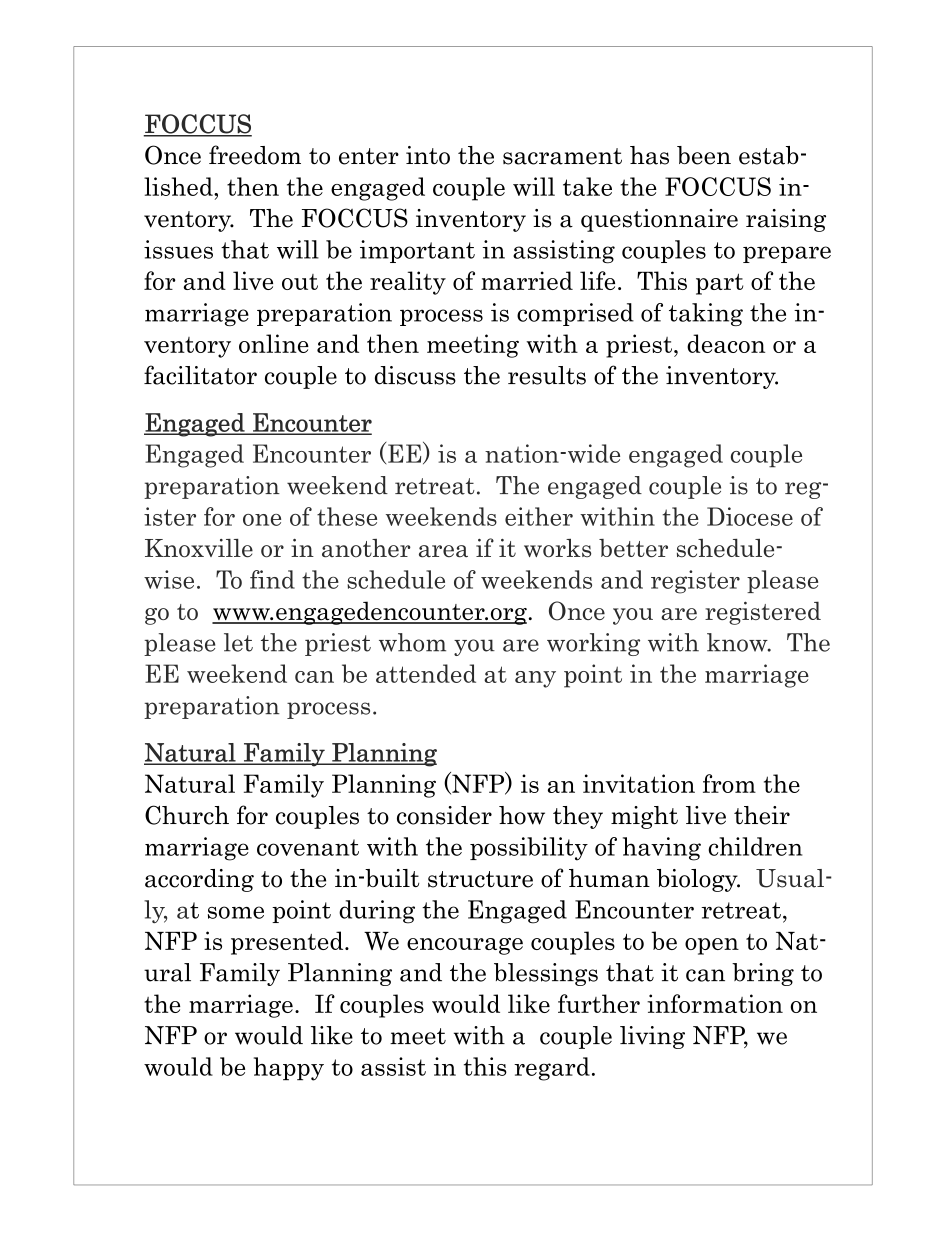 This page has width=952, height=1233. I want to click on happy, so click(289, 1069).
